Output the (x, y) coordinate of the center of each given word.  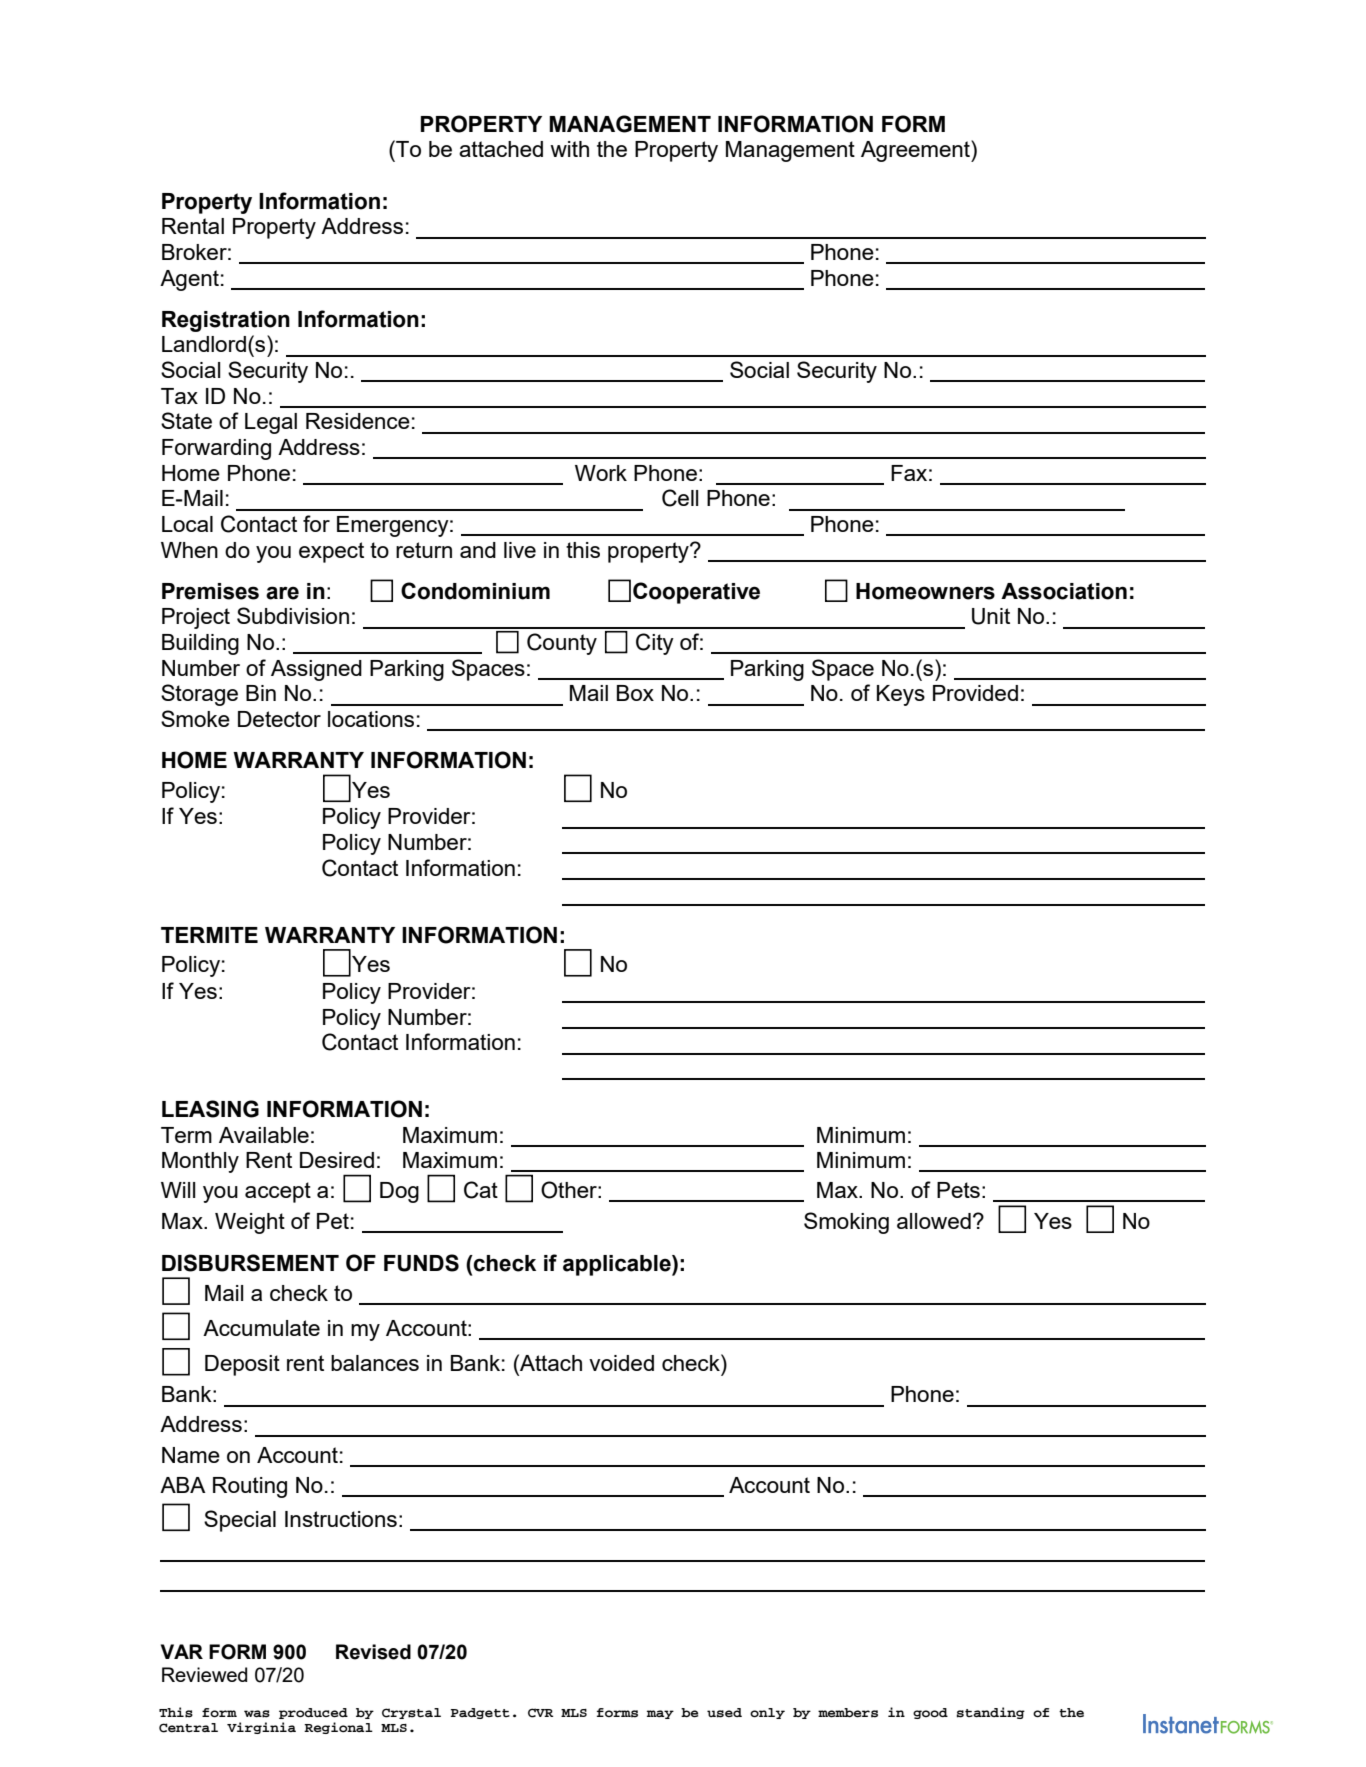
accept (278, 1192)
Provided (975, 693)
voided (621, 1363)
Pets (958, 1190)
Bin (261, 693)
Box (635, 693)
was (257, 1714)
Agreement (916, 151)
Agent (189, 280)
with (569, 149)
